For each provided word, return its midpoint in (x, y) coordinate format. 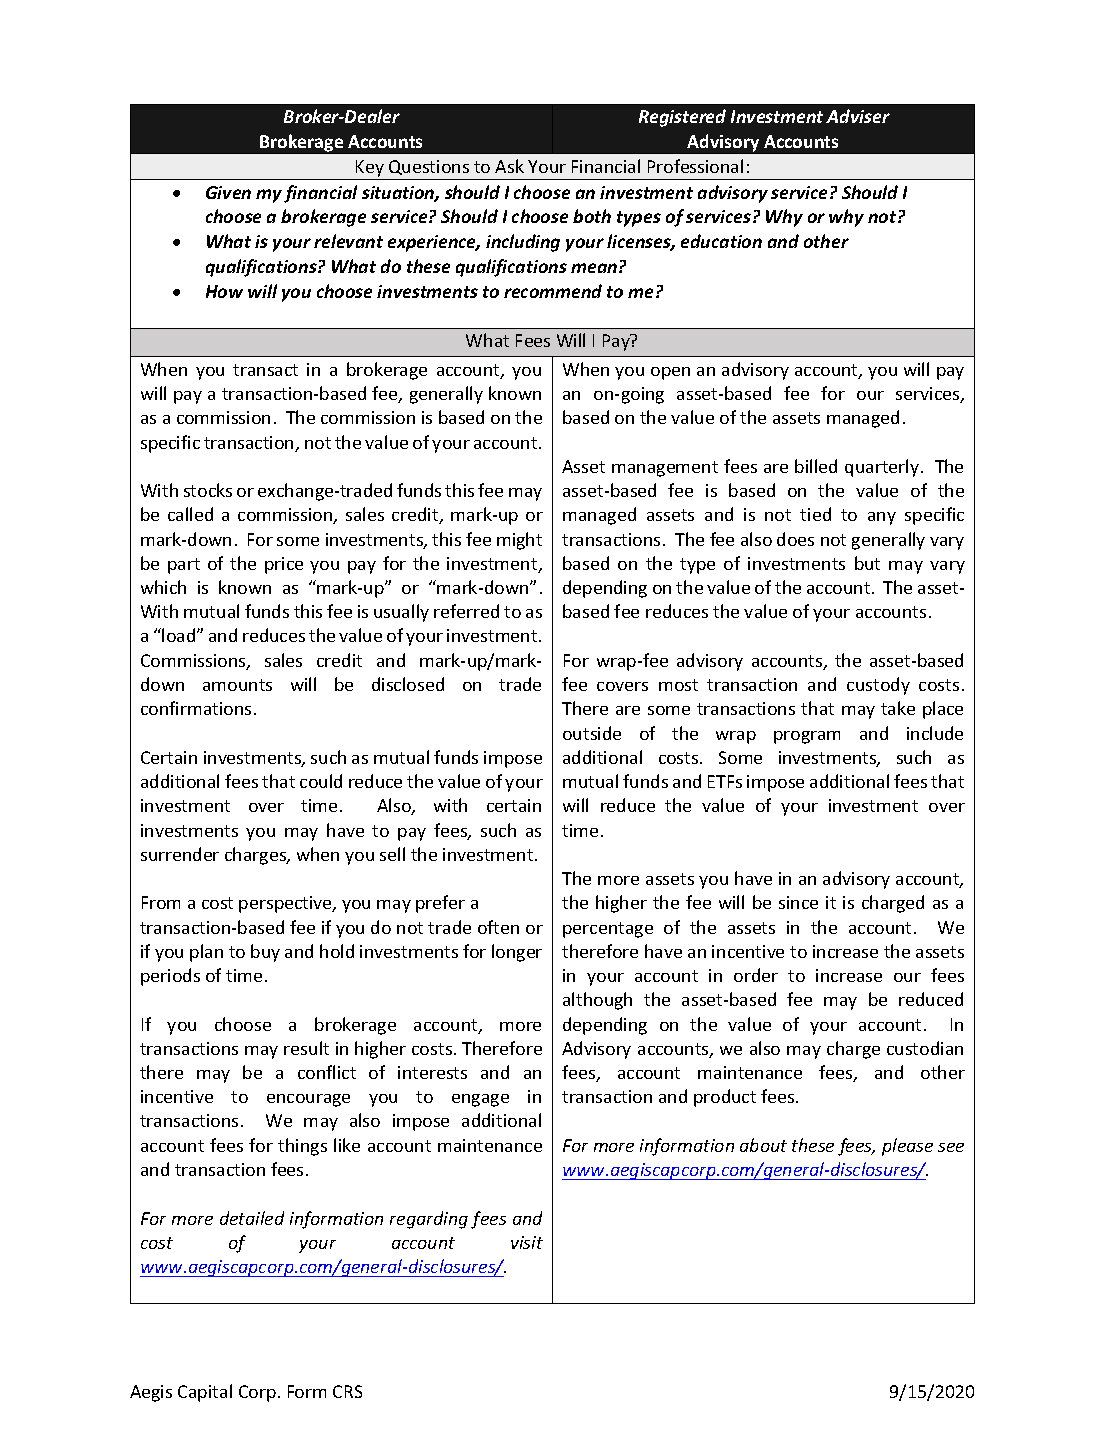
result (306, 1048)
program (807, 737)
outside (592, 733)
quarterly (882, 468)
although (597, 1001)
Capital (205, 1393)
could (321, 781)
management (665, 469)
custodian (925, 1048)
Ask (509, 166)
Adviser (858, 116)
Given (228, 192)
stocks (208, 490)
